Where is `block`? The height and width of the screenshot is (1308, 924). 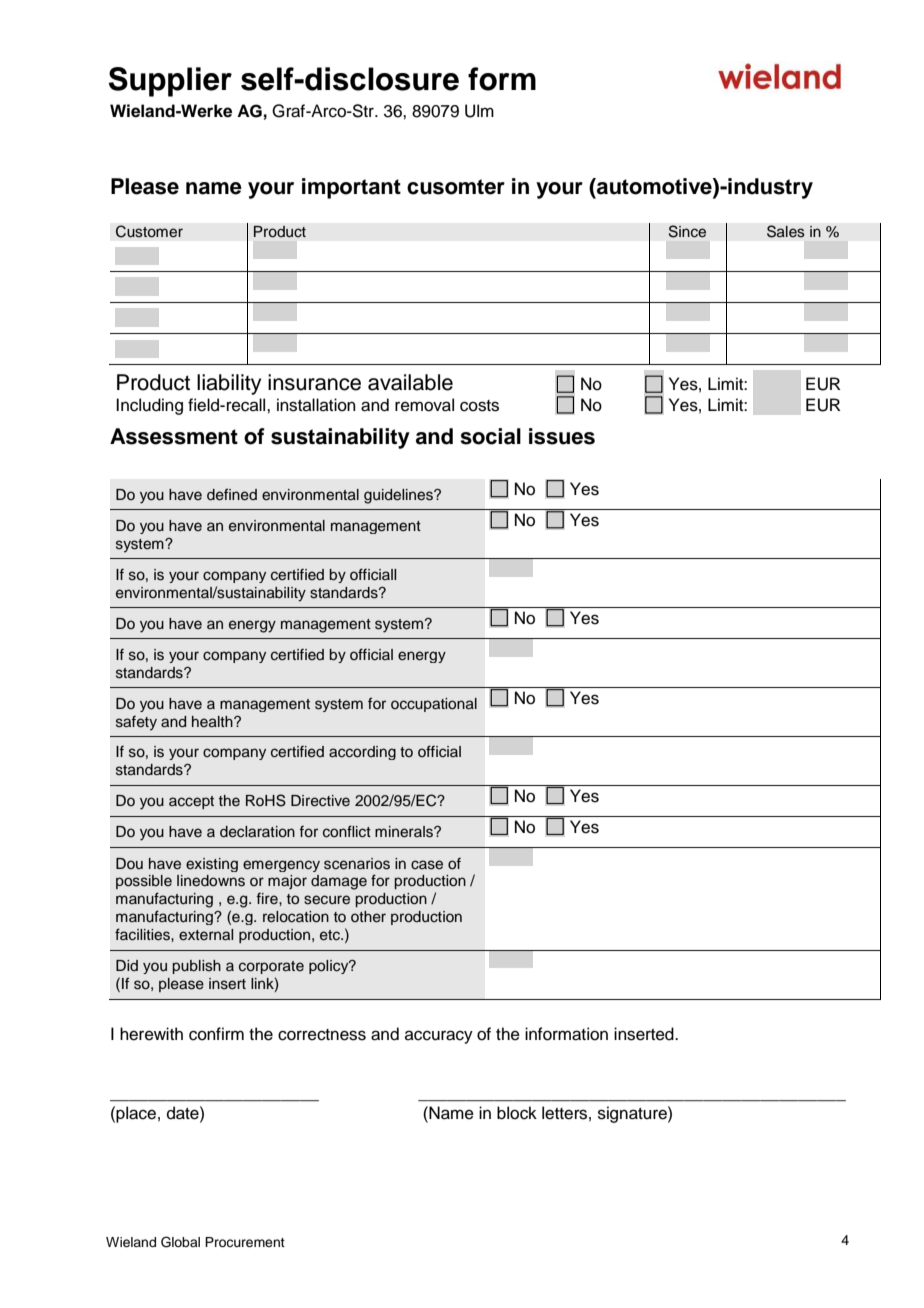 block is located at coordinates (517, 1113).
